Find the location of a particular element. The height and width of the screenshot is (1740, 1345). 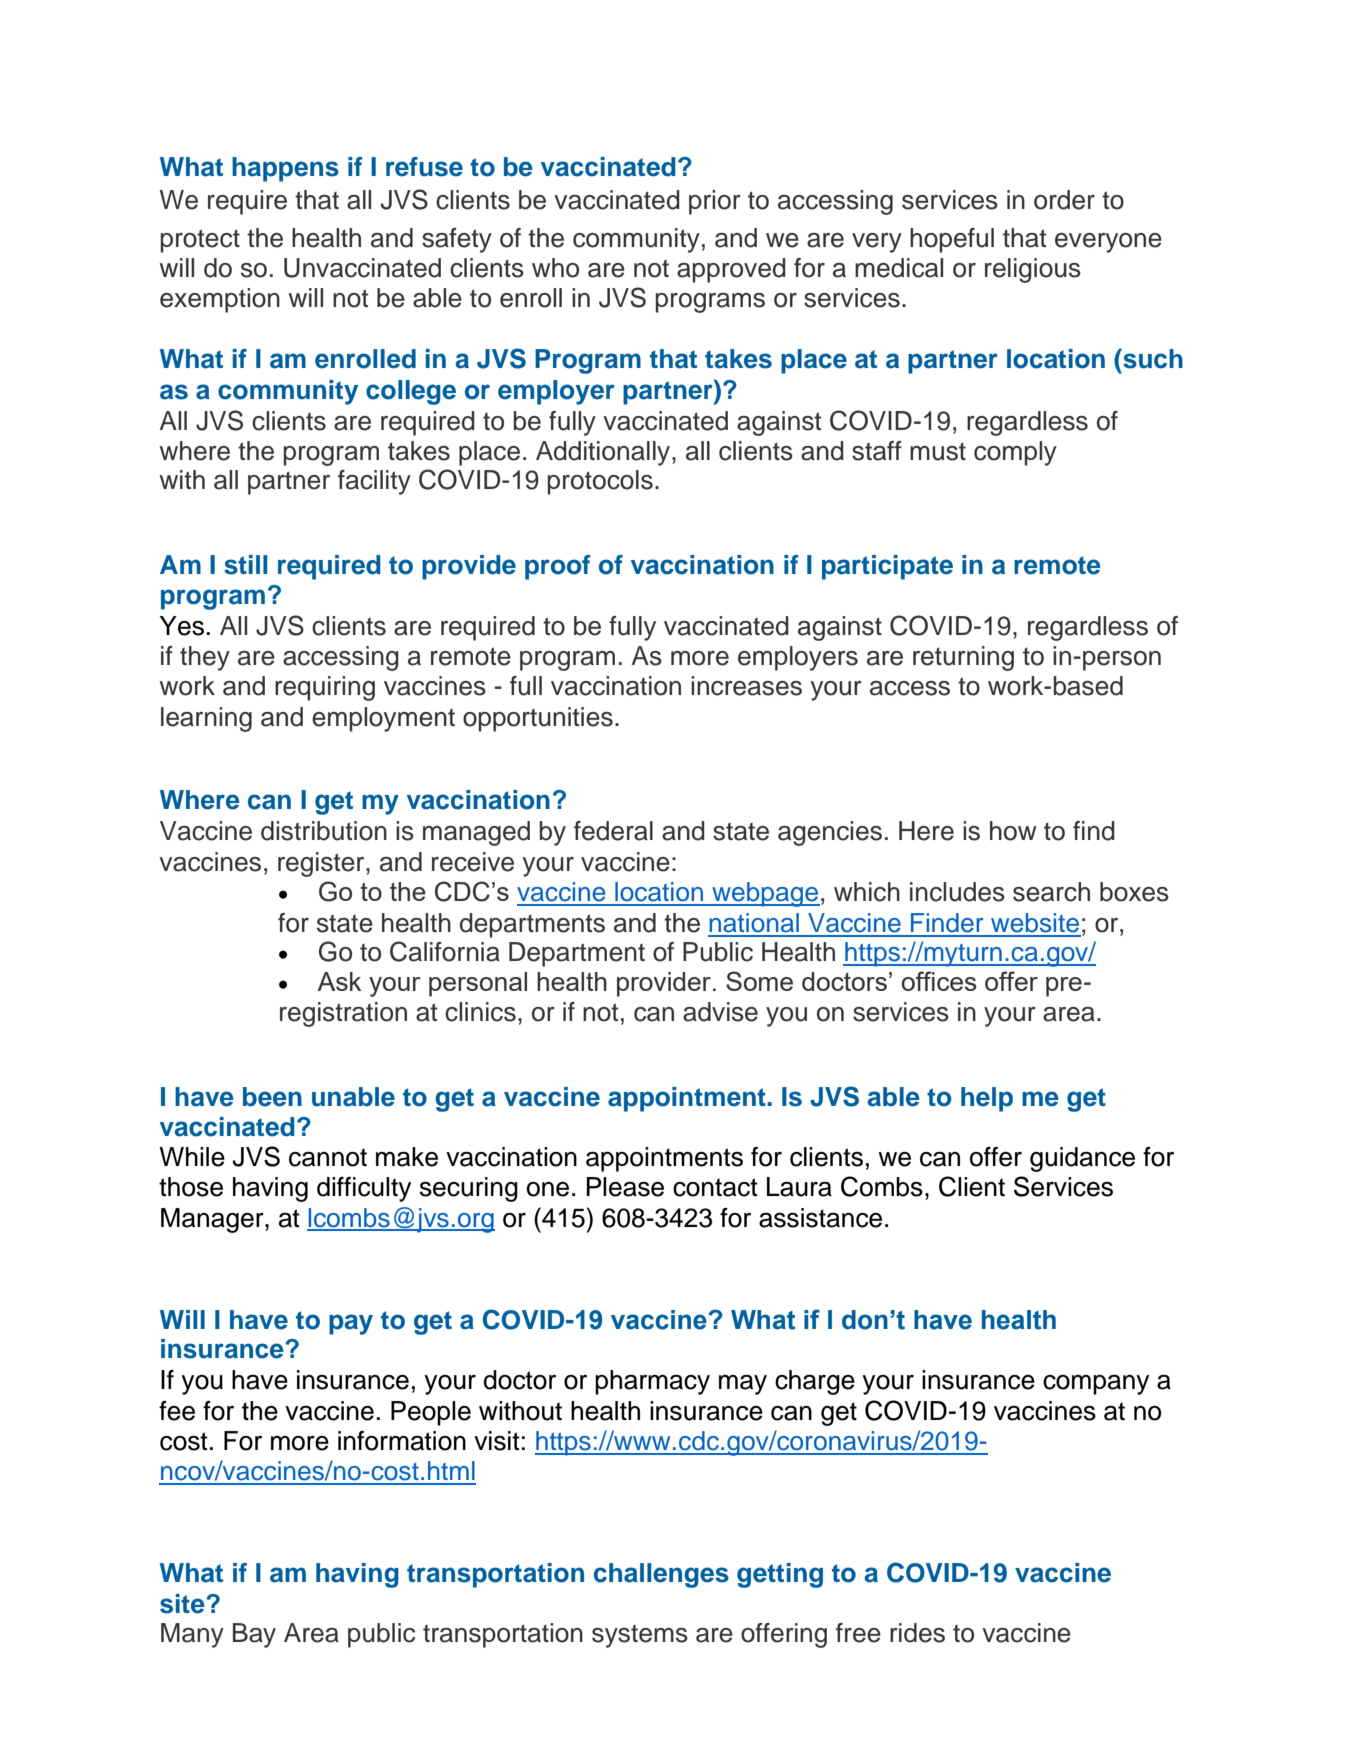

returning is located at coordinates (963, 658).
